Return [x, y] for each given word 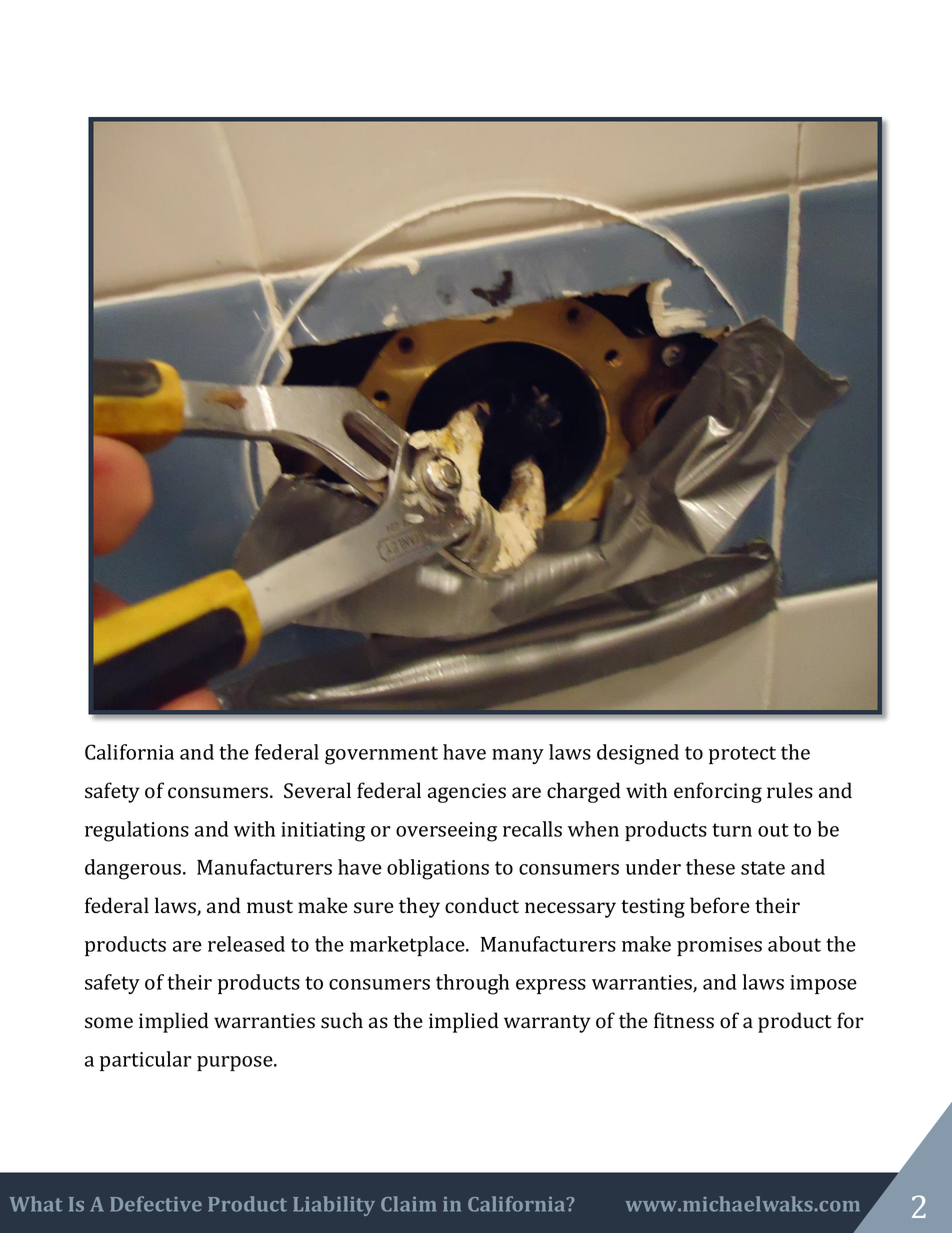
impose [823, 984]
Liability [334, 1206]
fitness [684, 1020]
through [472, 984]
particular [146, 1061]
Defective [156, 1204]
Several [317, 790]
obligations [438, 869]
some [109, 1023]
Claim [408, 1204]
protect [742, 755]
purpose [236, 1063]
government [381, 755]
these [710, 867]
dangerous [134, 869]
